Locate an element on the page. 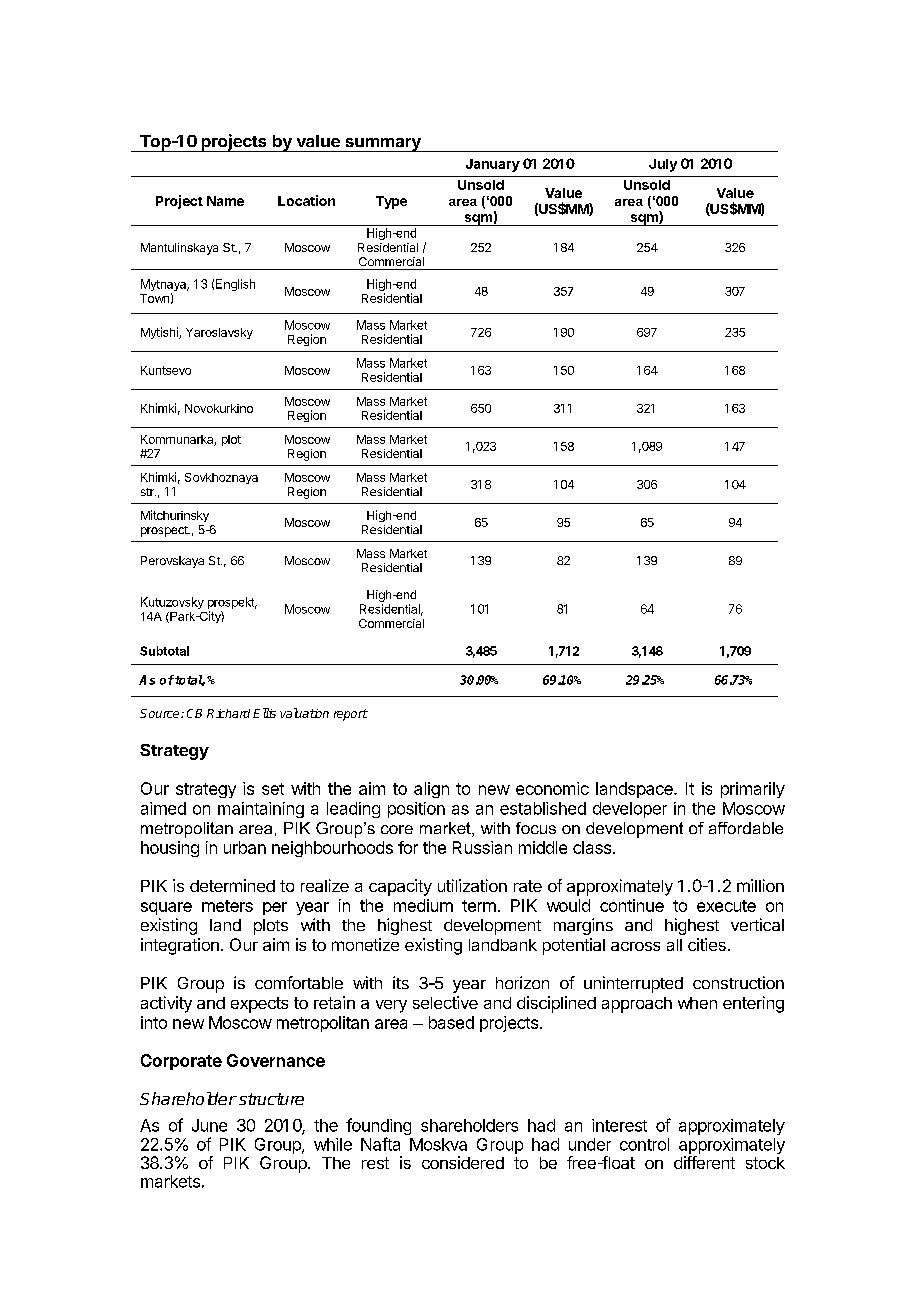 The height and width of the page is (1308, 924). align is located at coordinates (431, 790).
